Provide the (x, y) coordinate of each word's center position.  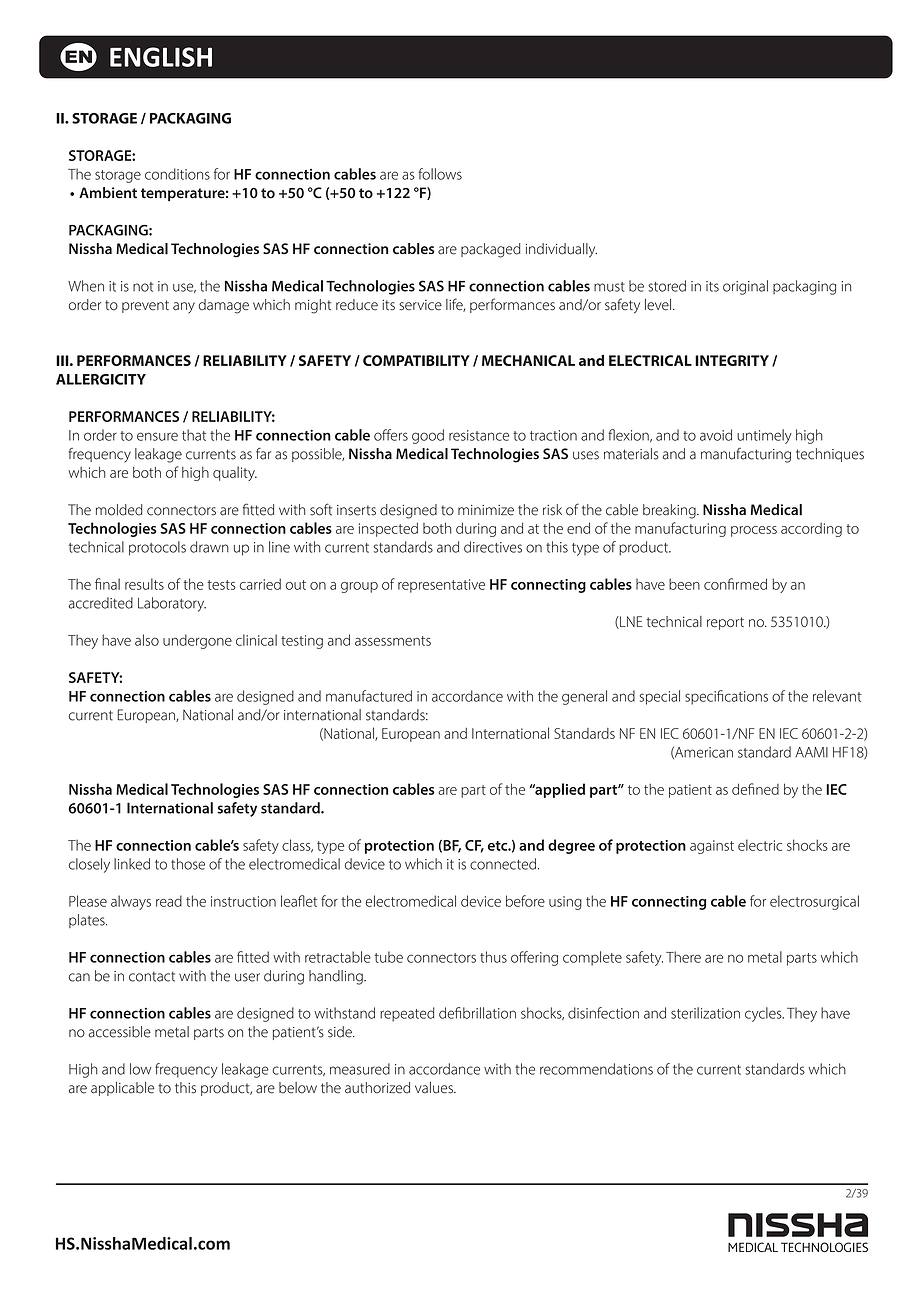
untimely (764, 436)
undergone (197, 641)
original (745, 287)
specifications (726, 697)
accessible (120, 1032)
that (194, 435)
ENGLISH (161, 57)
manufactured (369, 696)
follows (440, 174)
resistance (479, 435)
